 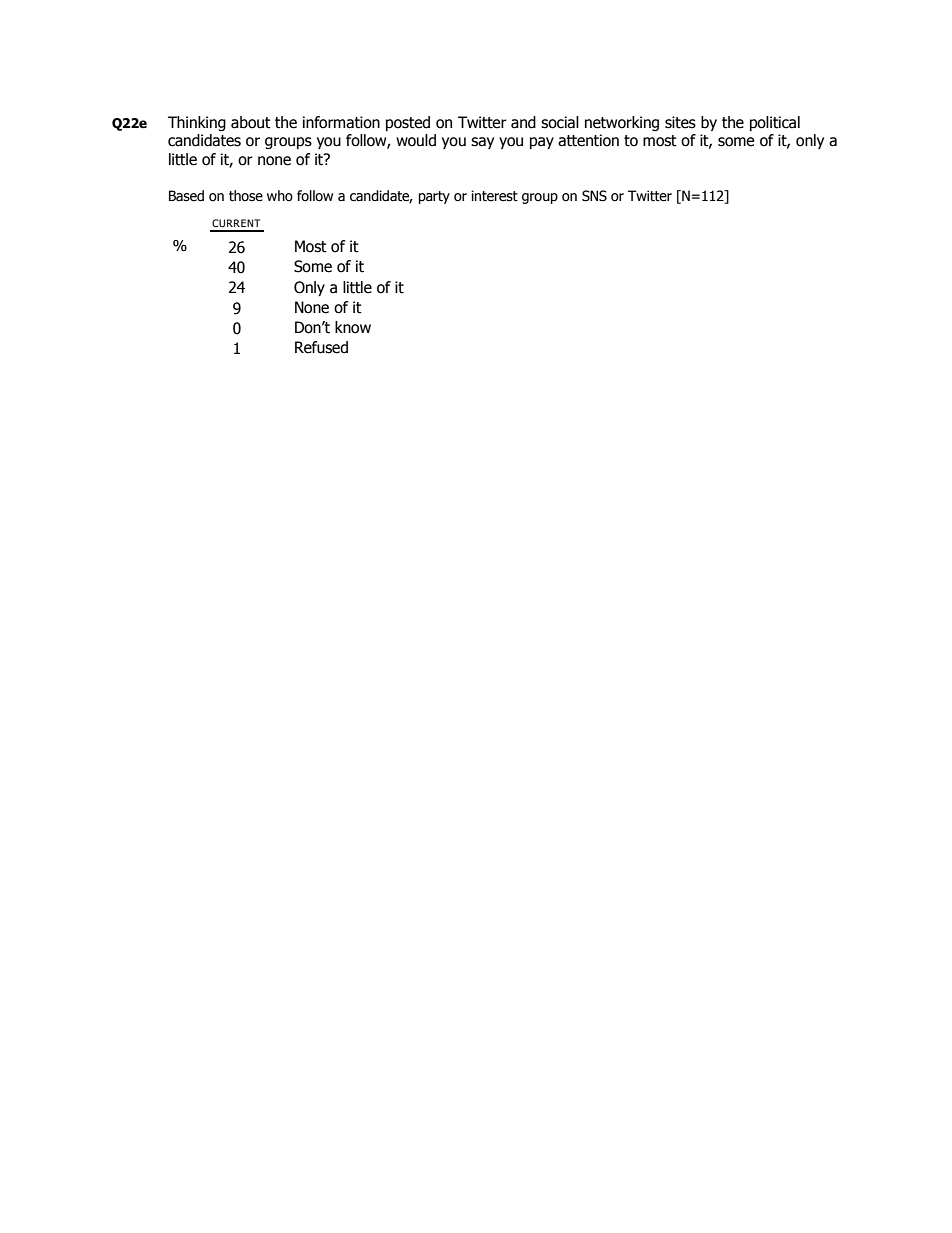 I want to click on say, so click(x=482, y=143).
